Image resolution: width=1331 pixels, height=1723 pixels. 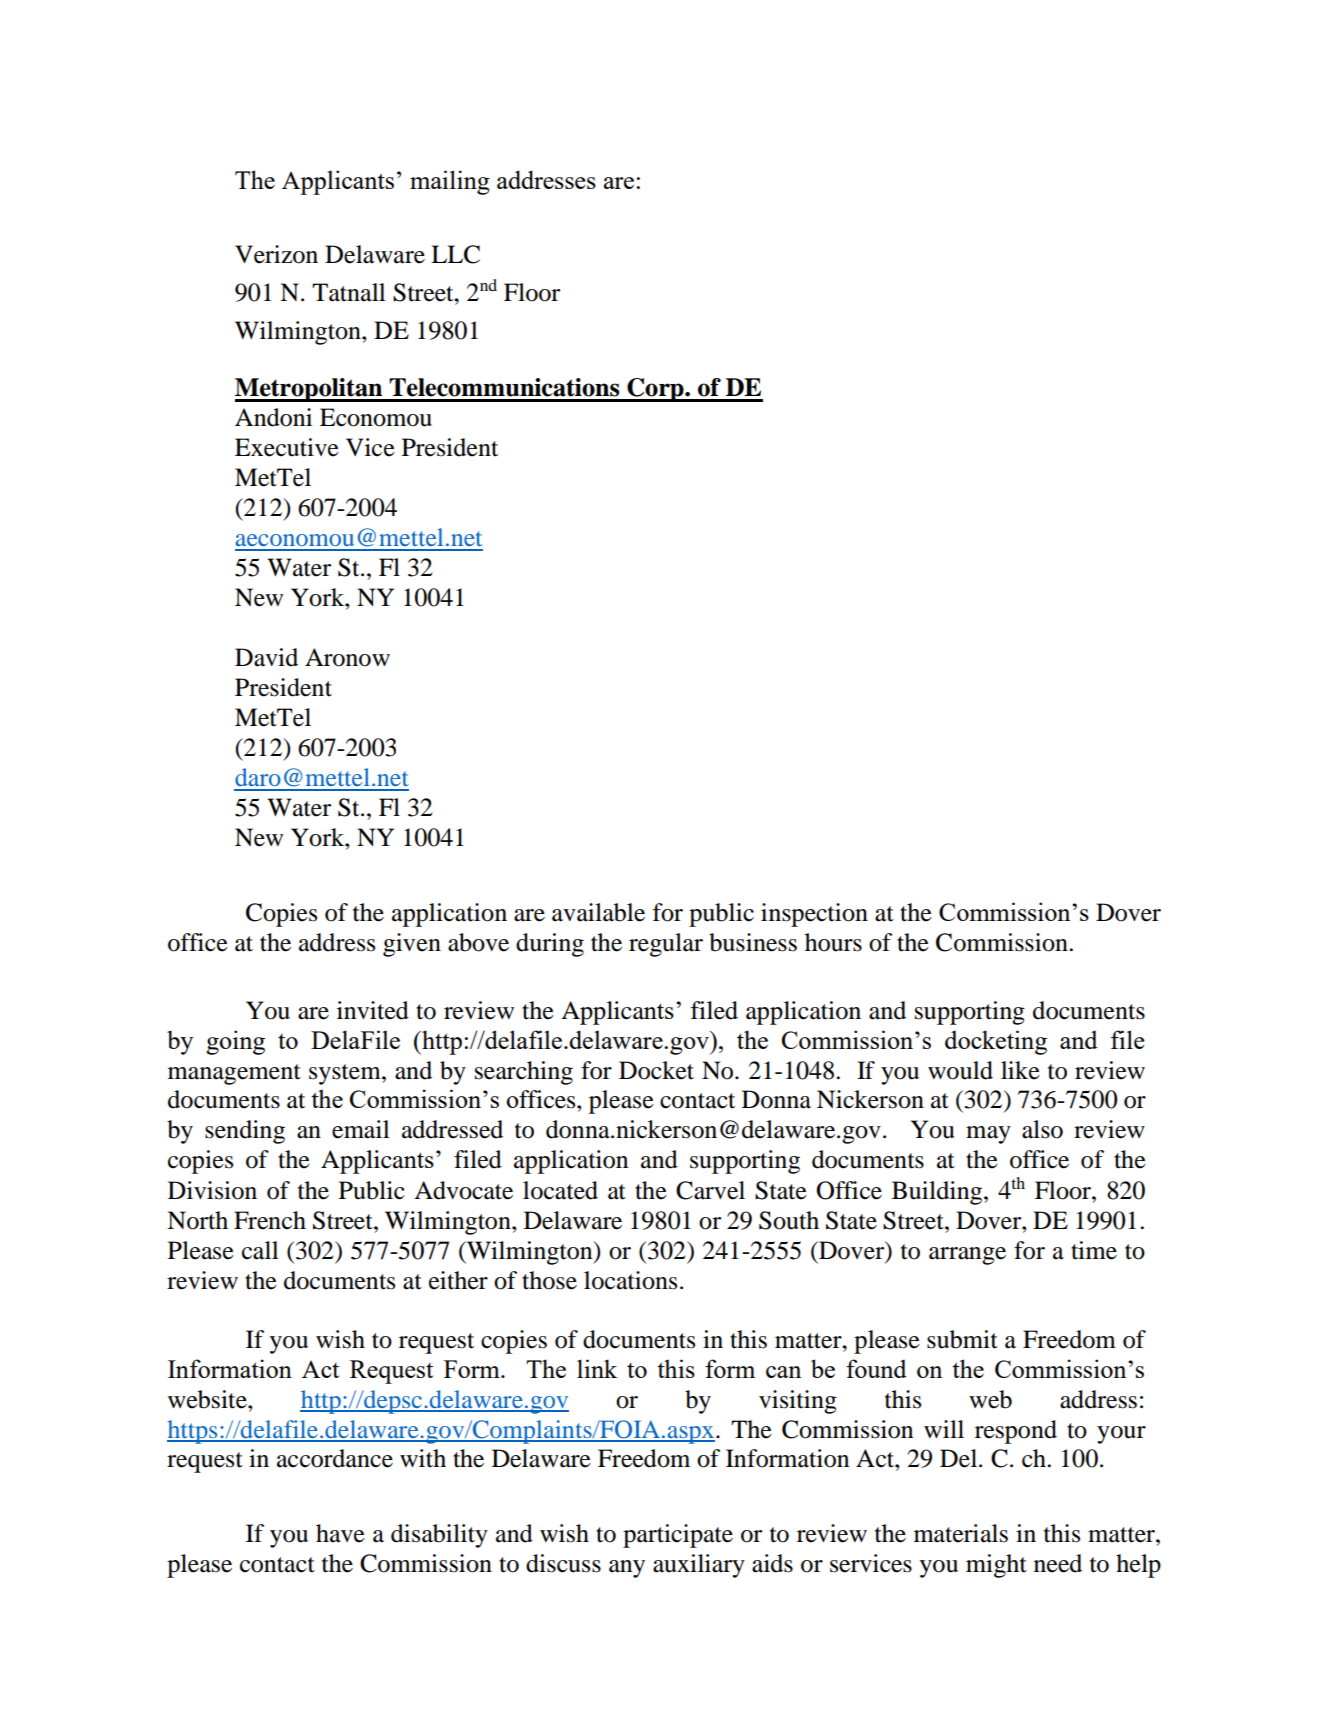 What do you see at coordinates (1058, 1563) in the image?
I see `need` at bounding box center [1058, 1563].
